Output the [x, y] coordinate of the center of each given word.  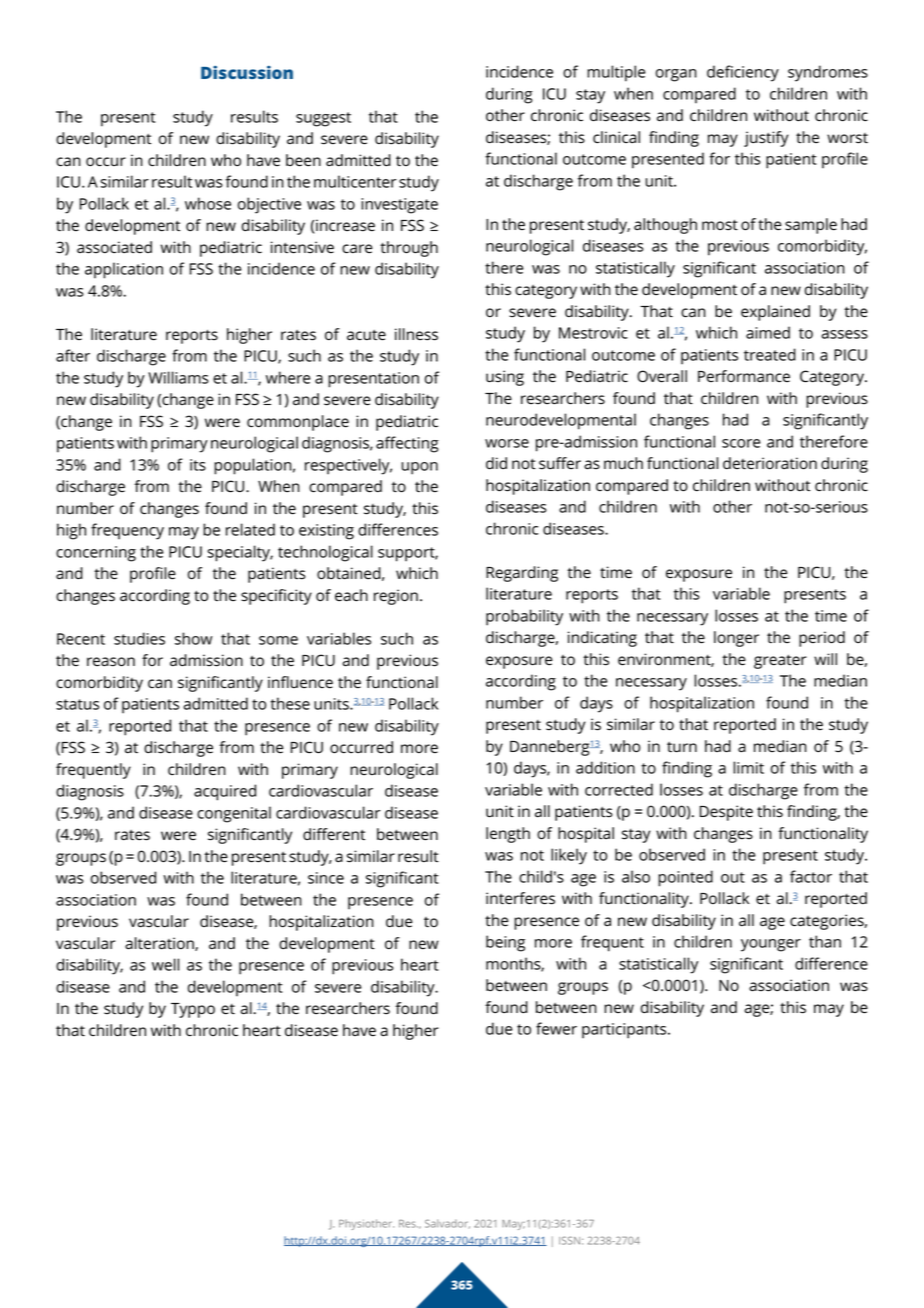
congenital [234, 814]
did [496, 463]
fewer [556, 1028]
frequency [127, 531]
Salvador [447, 1223]
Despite [726, 813]
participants [625, 1031]
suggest [323, 119]
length [508, 835]
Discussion [247, 72]
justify [766, 139]
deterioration [770, 463]
